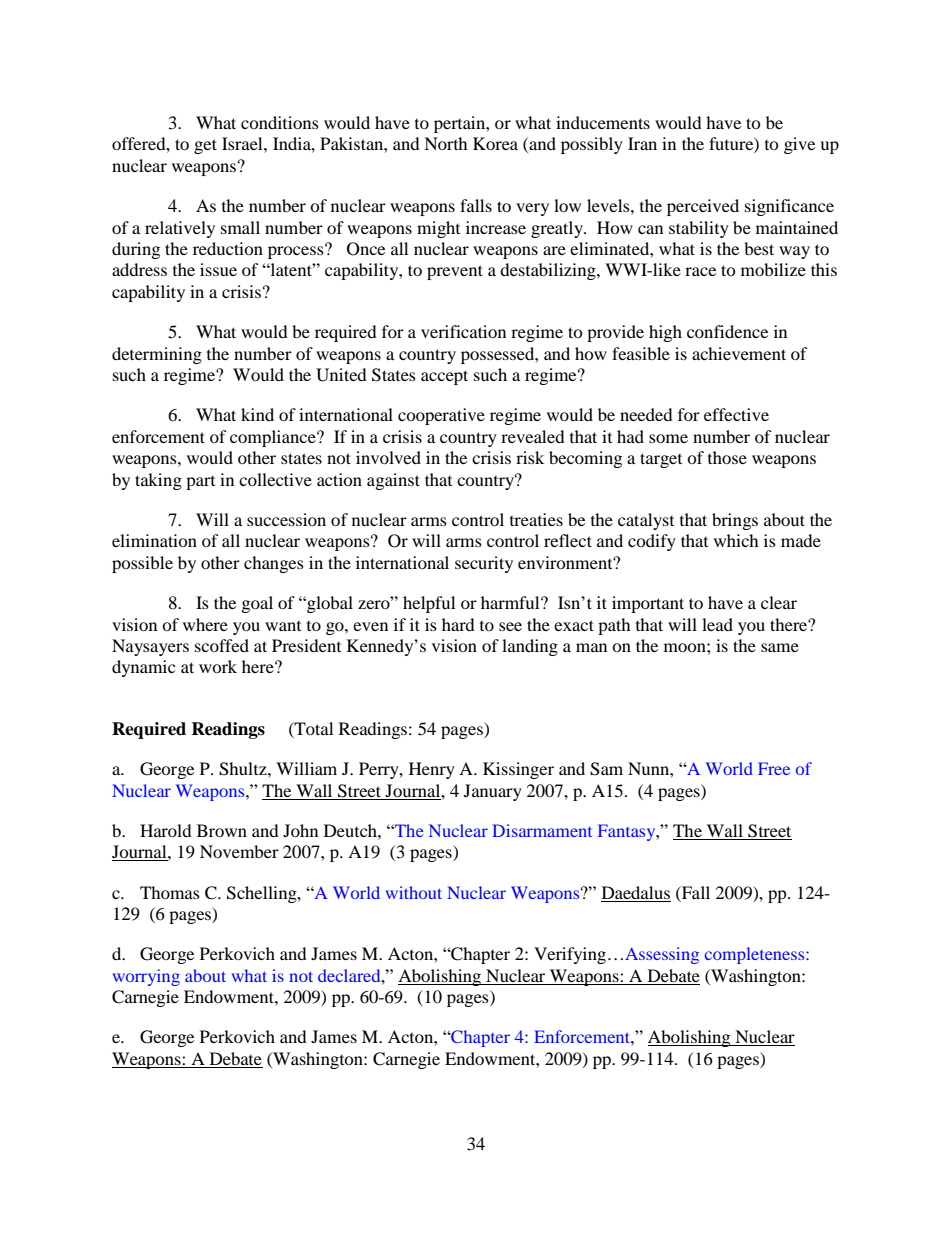 This document has width=952, height=1233. Describe the element at coordinates (736, 540) in the document. I see `which` at that location.
